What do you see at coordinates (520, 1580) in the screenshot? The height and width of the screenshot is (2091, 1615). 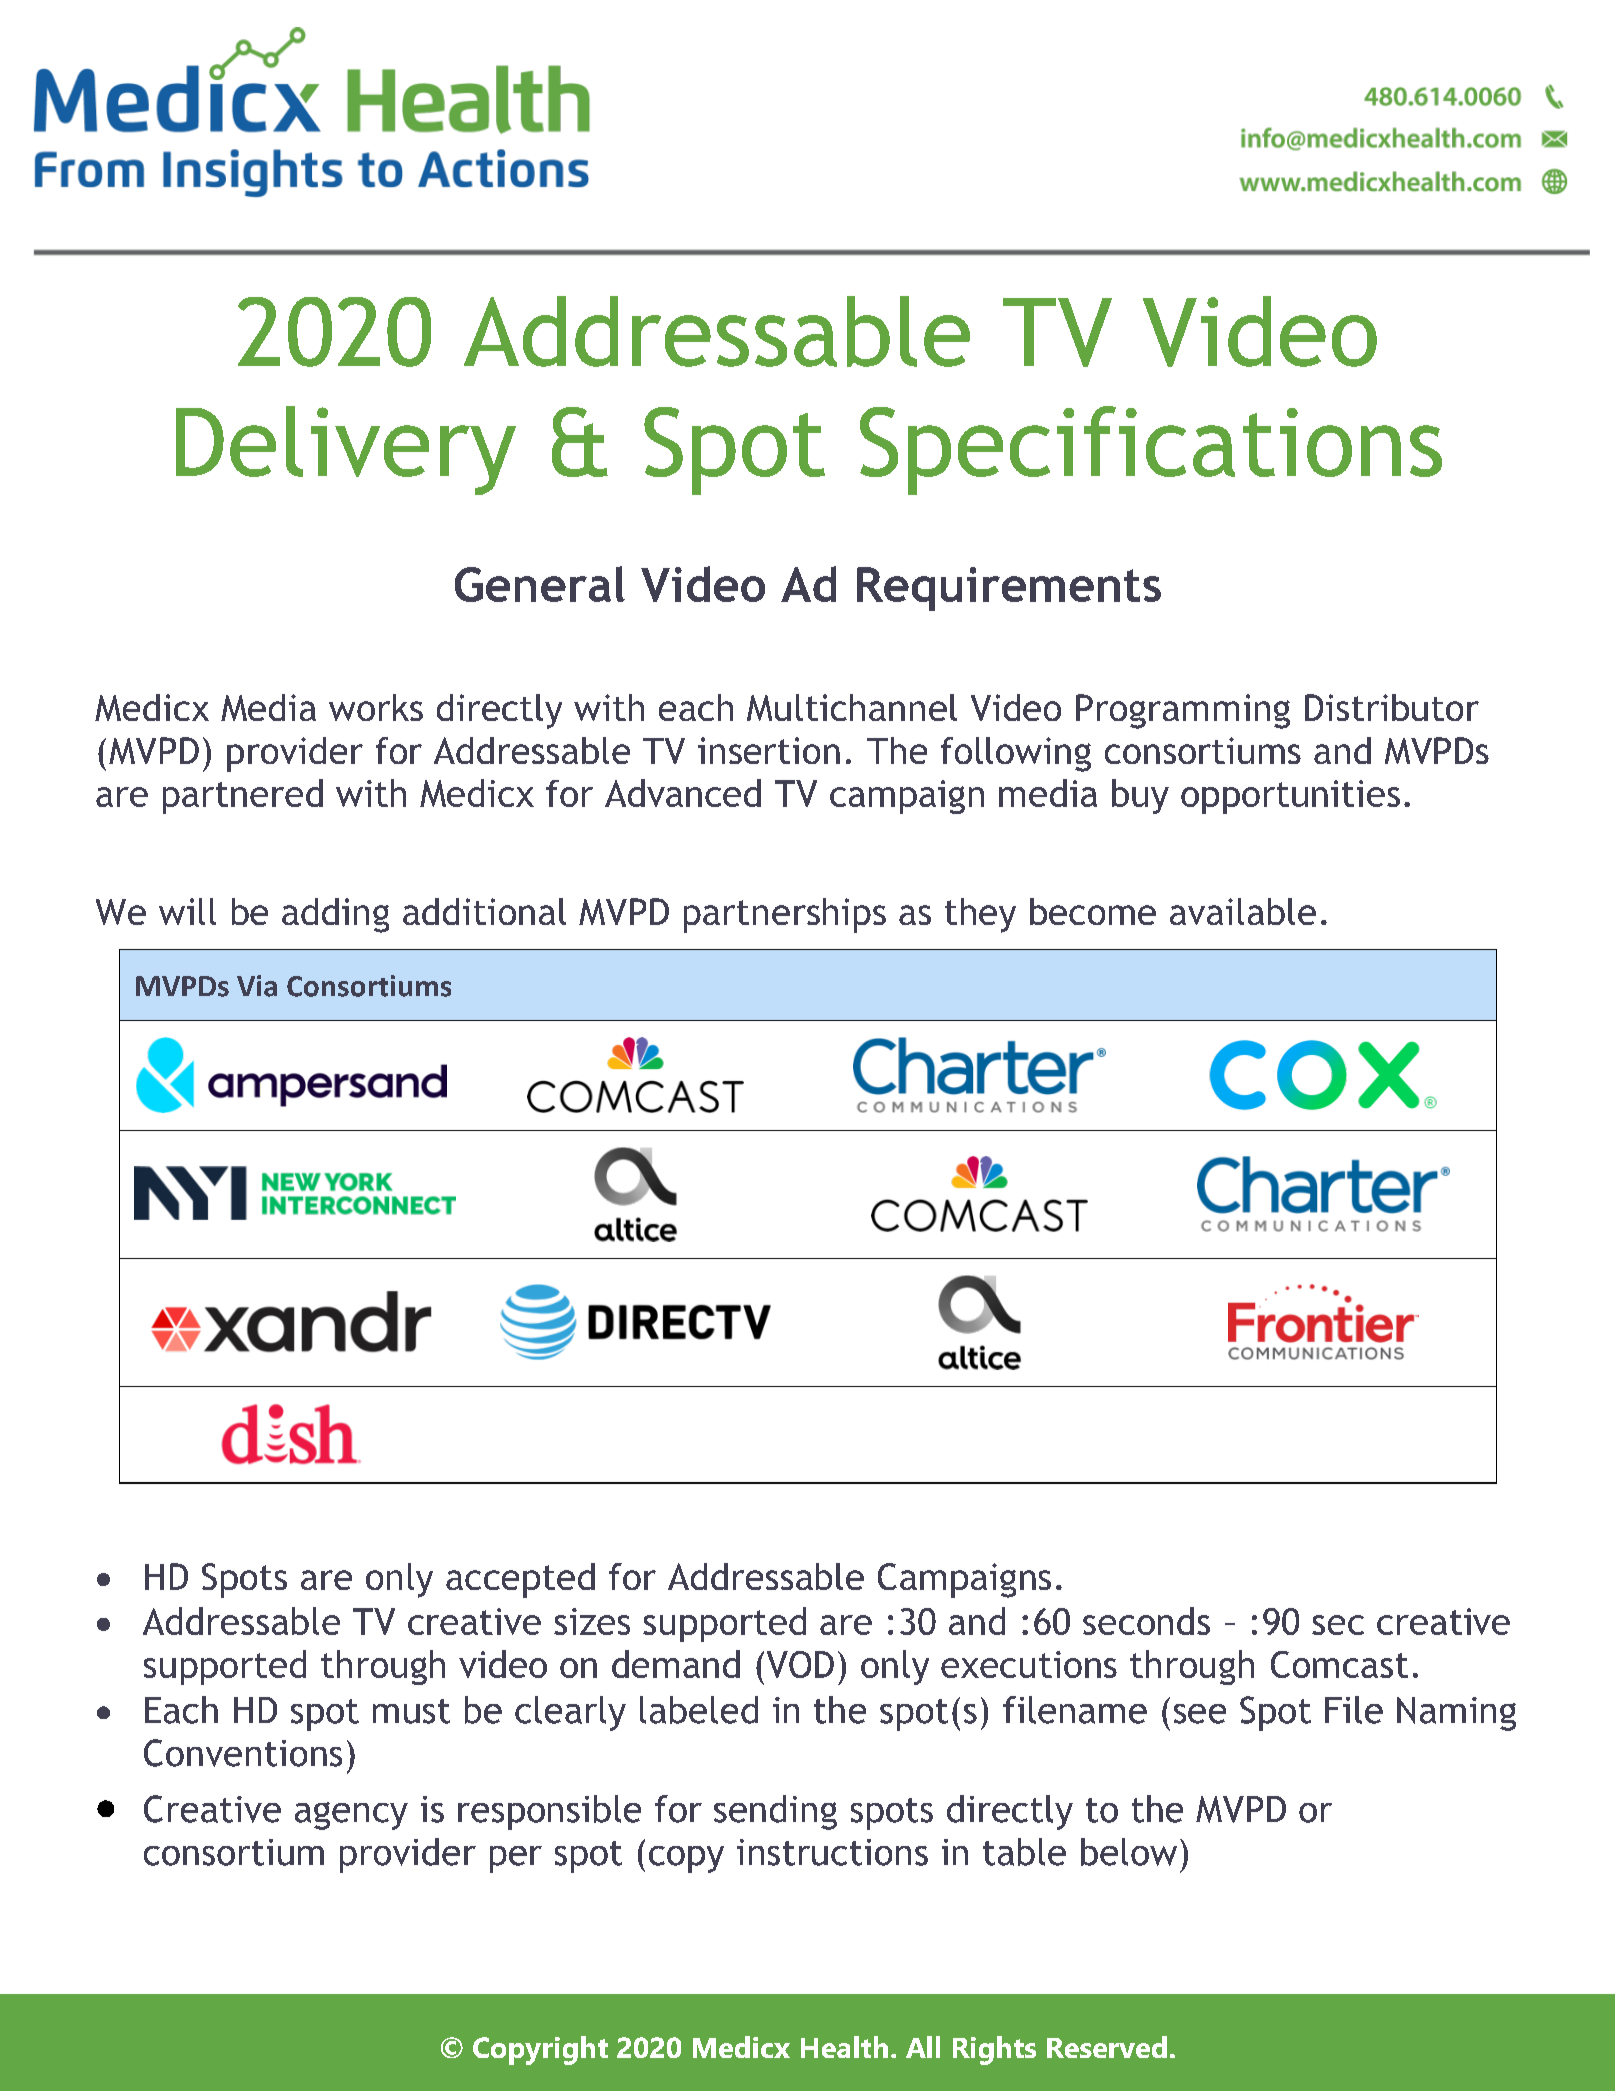 I see `accepted` at bounding box center [520, 1580].
